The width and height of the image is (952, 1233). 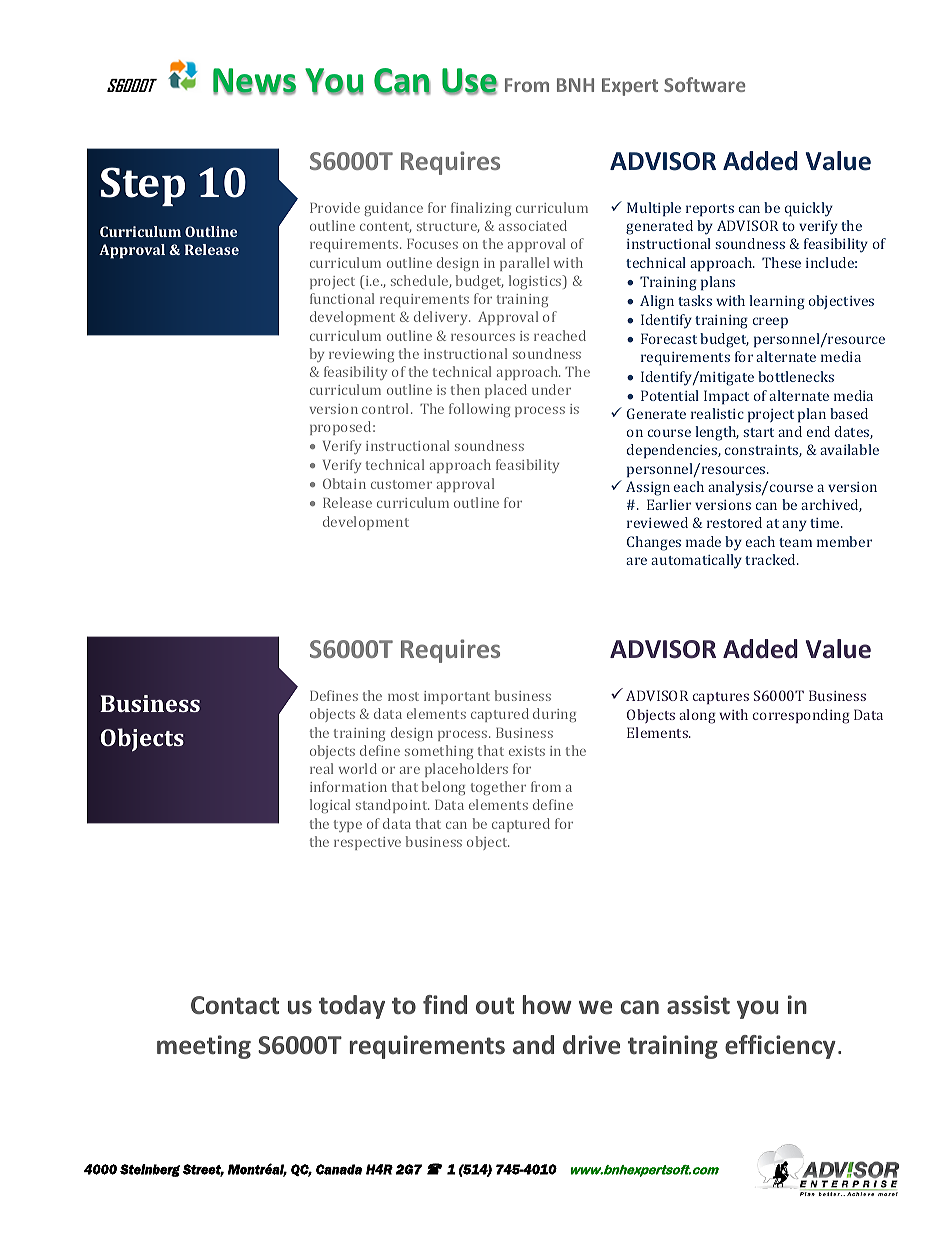 What do you see at coordinates (235, 1005) in the image?
I see `Contact` at bounding box center [235, 1005].
